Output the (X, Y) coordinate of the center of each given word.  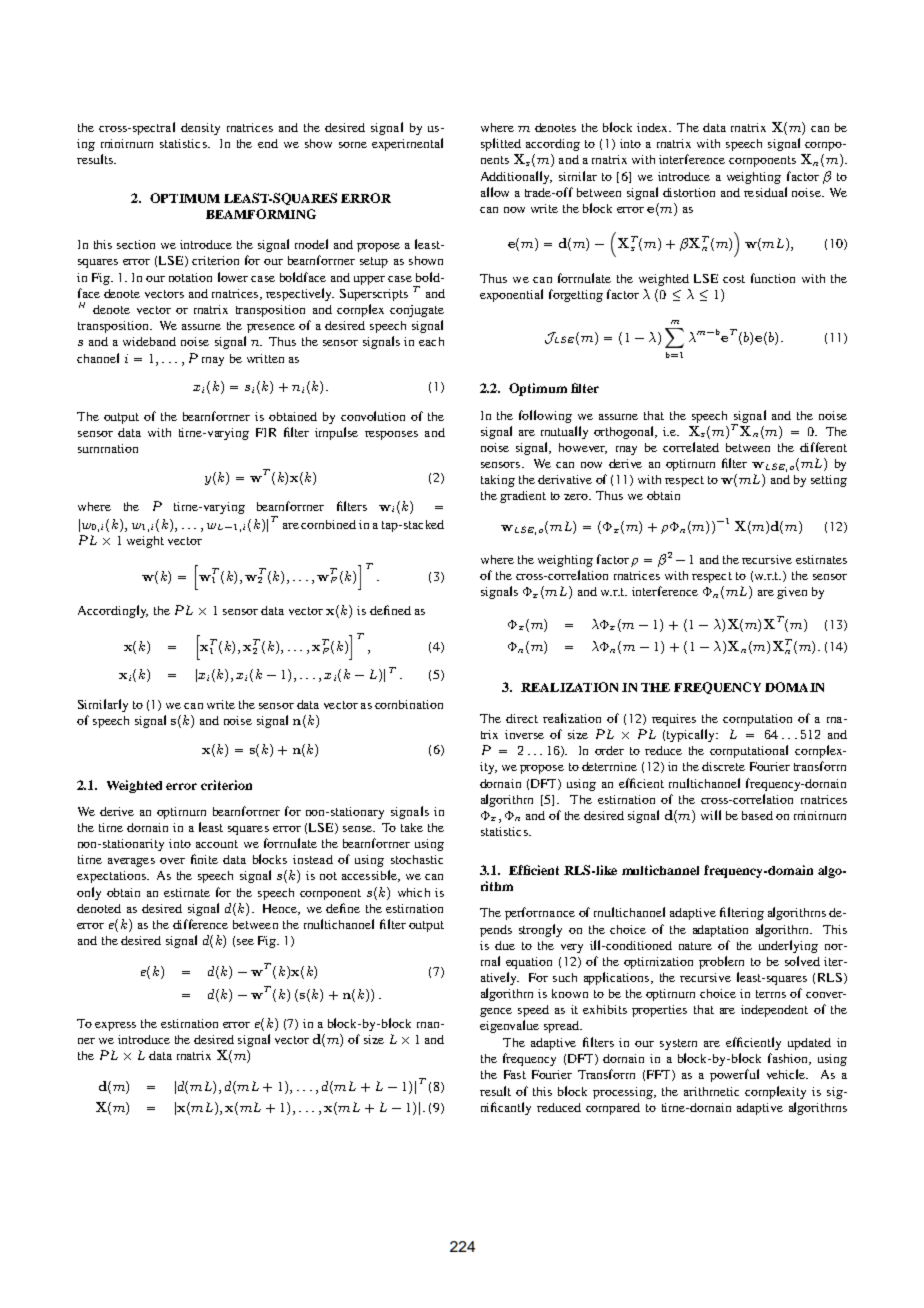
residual (765, 192)
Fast (515, 1074)
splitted (501, 144)
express (115, 1026)
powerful (734, 1075)
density (200, 129)
